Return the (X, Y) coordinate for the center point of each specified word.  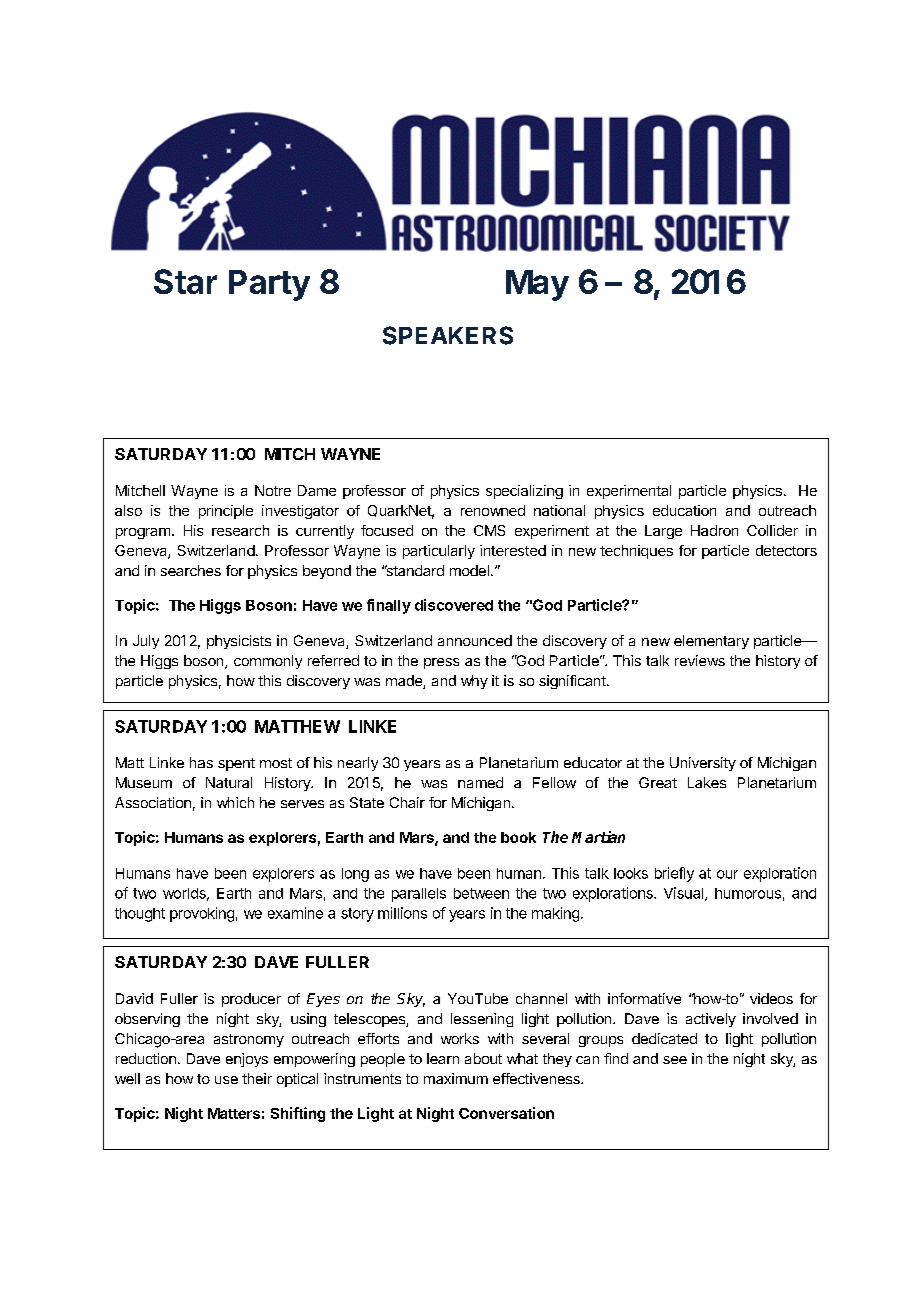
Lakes (707, 782)
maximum (456, 1078)
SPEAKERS (448, 335)
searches (191, 570)
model (469, 570)
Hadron (714, 530)
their (257, 1078)
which (235, 802)
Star (185, 281)
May (537, 285)
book (518, 837)
